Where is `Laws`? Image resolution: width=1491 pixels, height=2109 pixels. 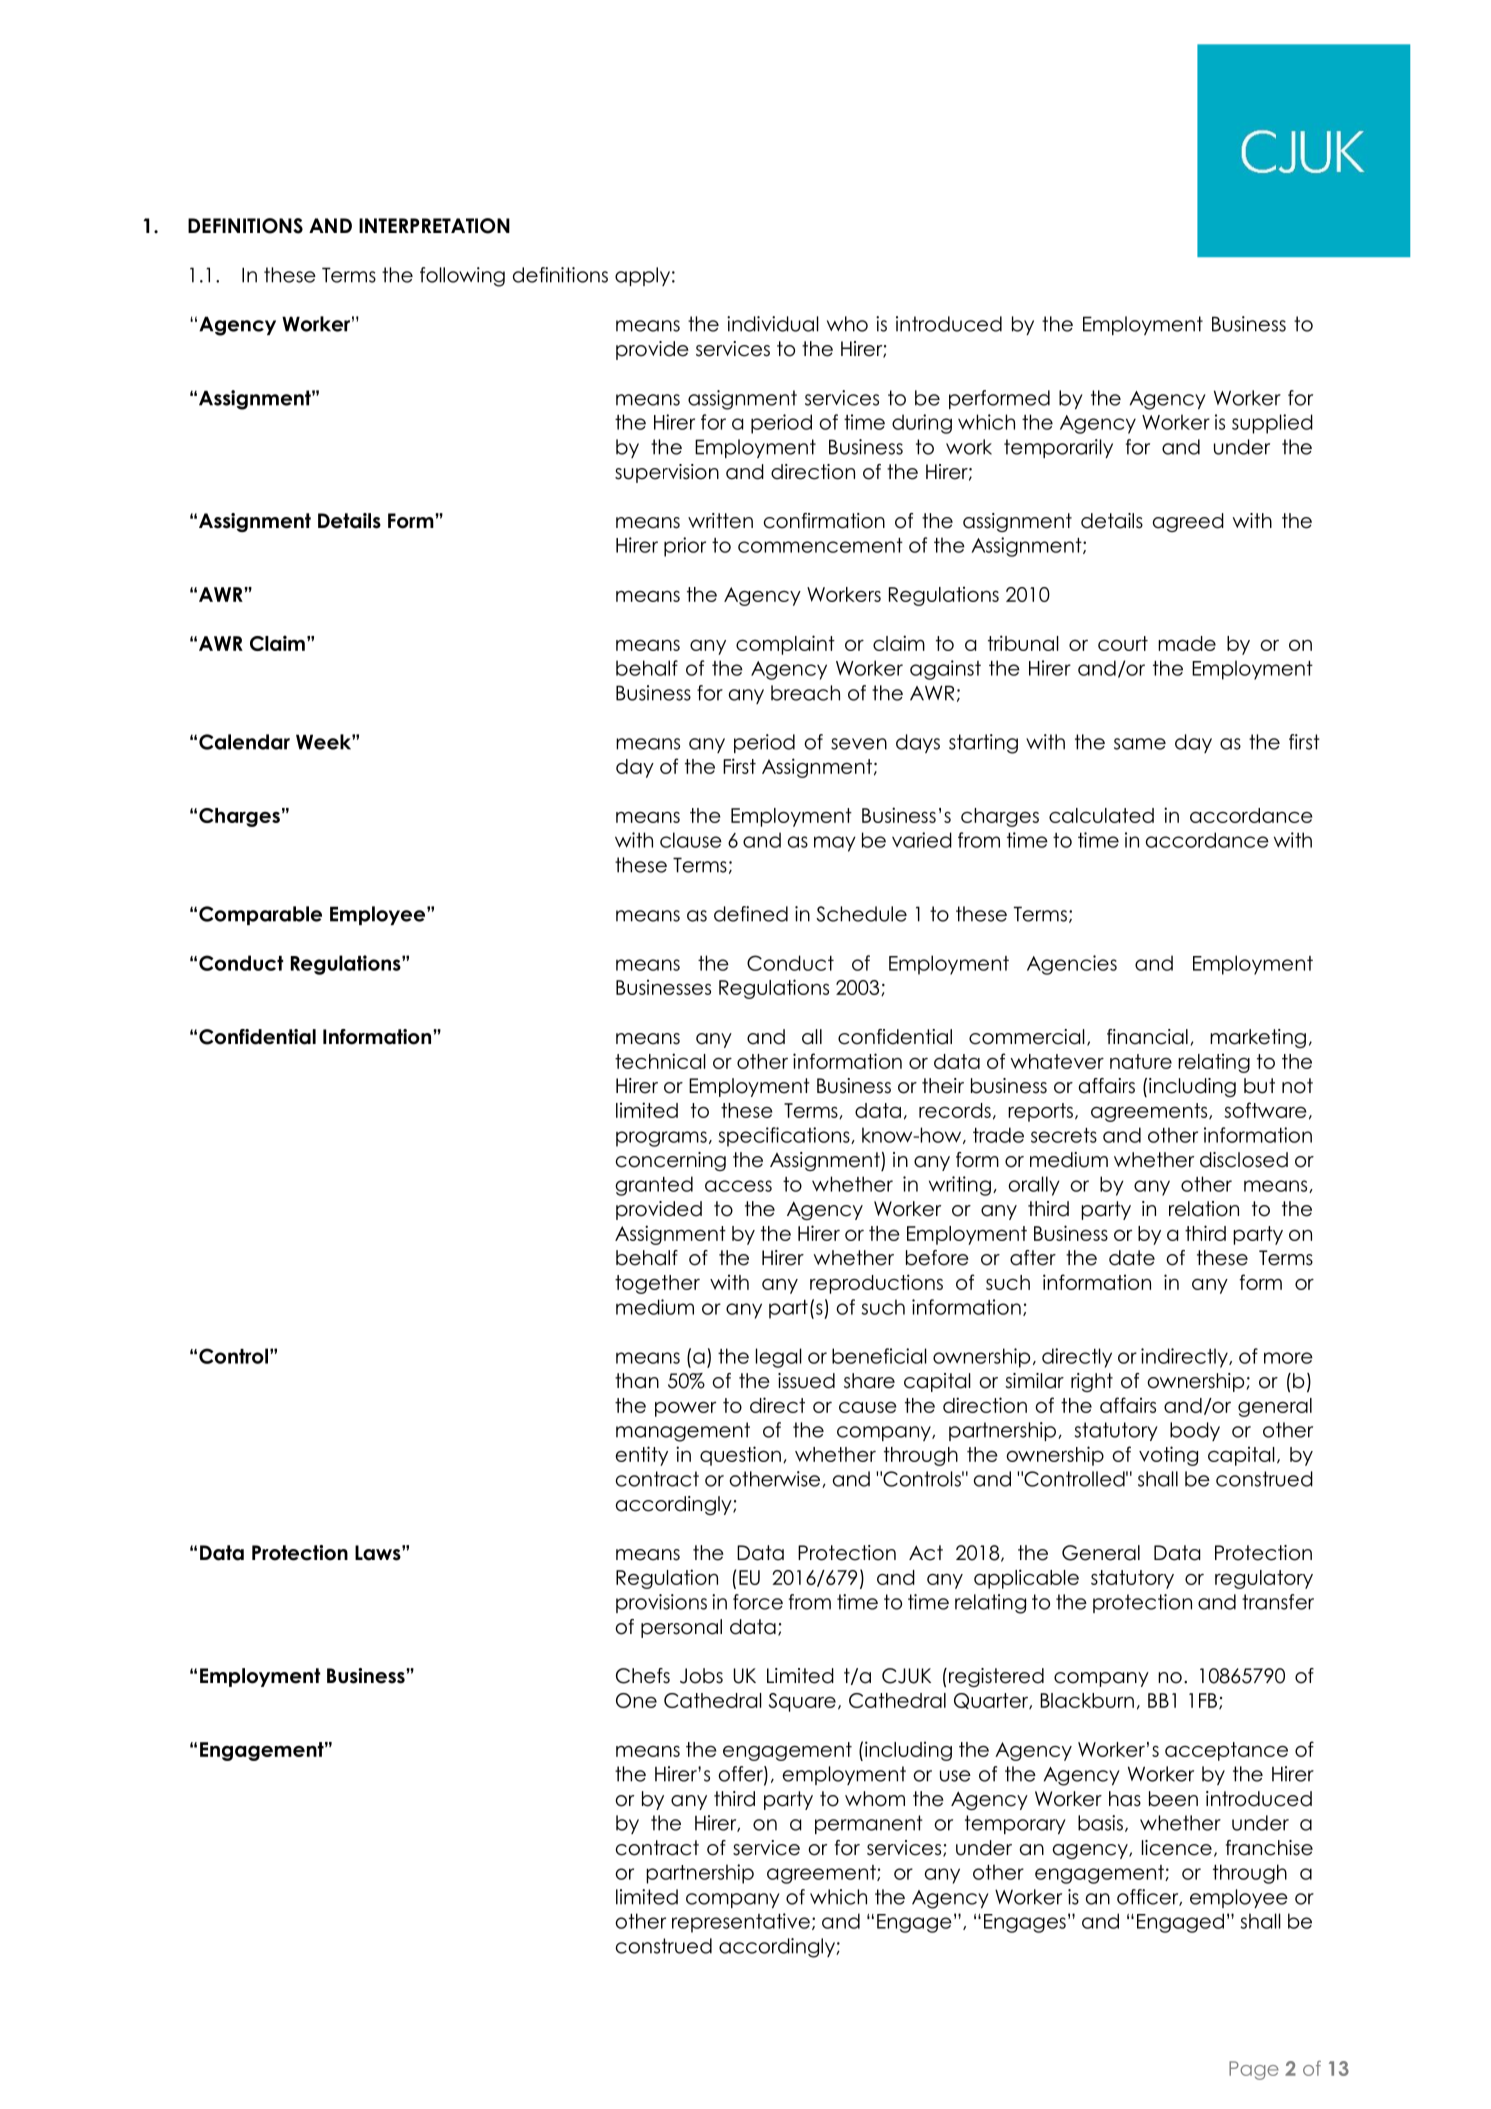
Laws is located at coordinates (379, 1553).
